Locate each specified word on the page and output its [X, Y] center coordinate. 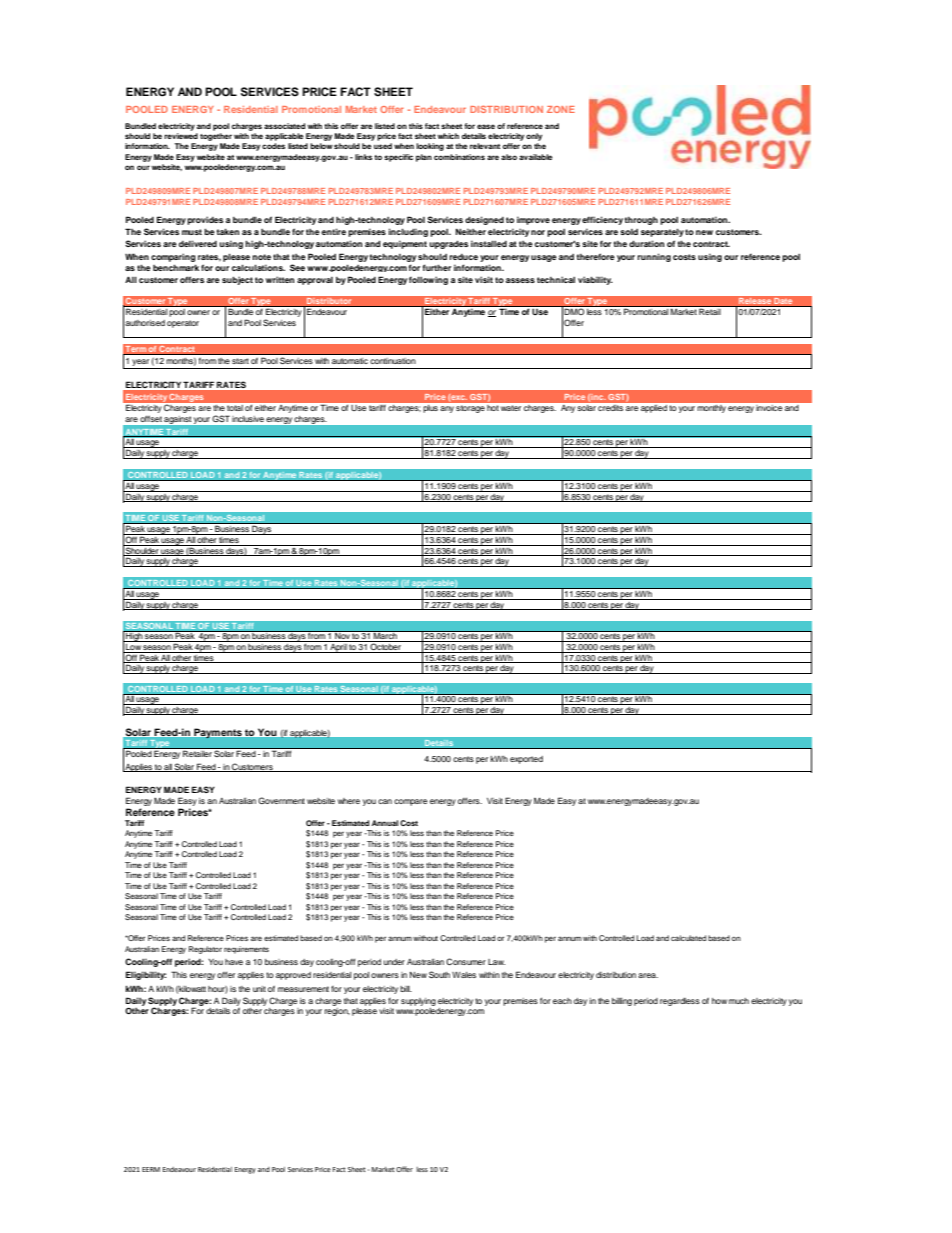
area [648, 975]
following [428, 280]
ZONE [561, 109]
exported [526, 760]
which [448, 136]
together [216, 137]
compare [410, 802]
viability [595, 280]
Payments [218, 734]
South [439, 974]
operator [183, 324]
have [234, 962]
